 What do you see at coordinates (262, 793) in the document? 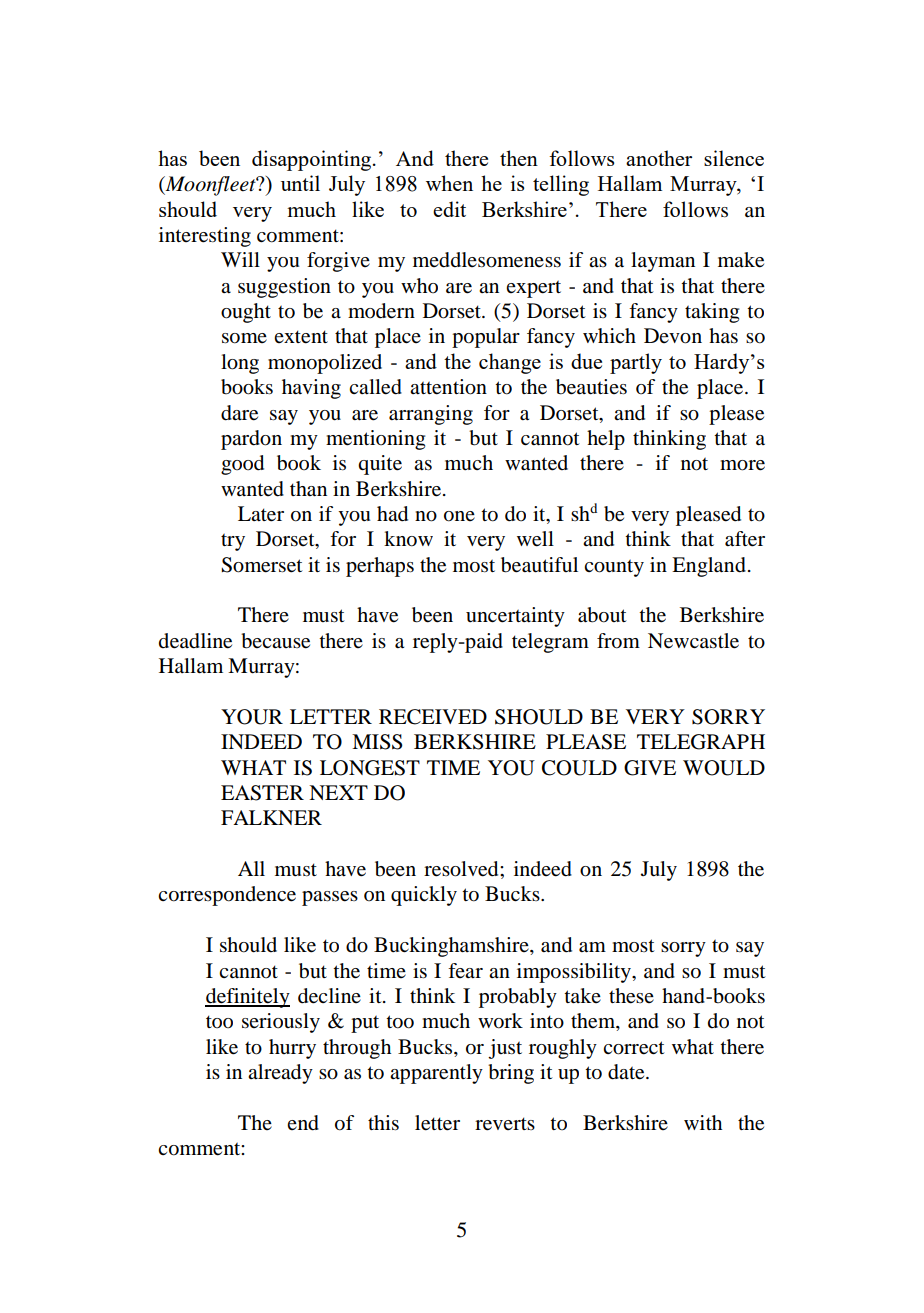
I see `EASTER` at bounding box center [262, 793].
